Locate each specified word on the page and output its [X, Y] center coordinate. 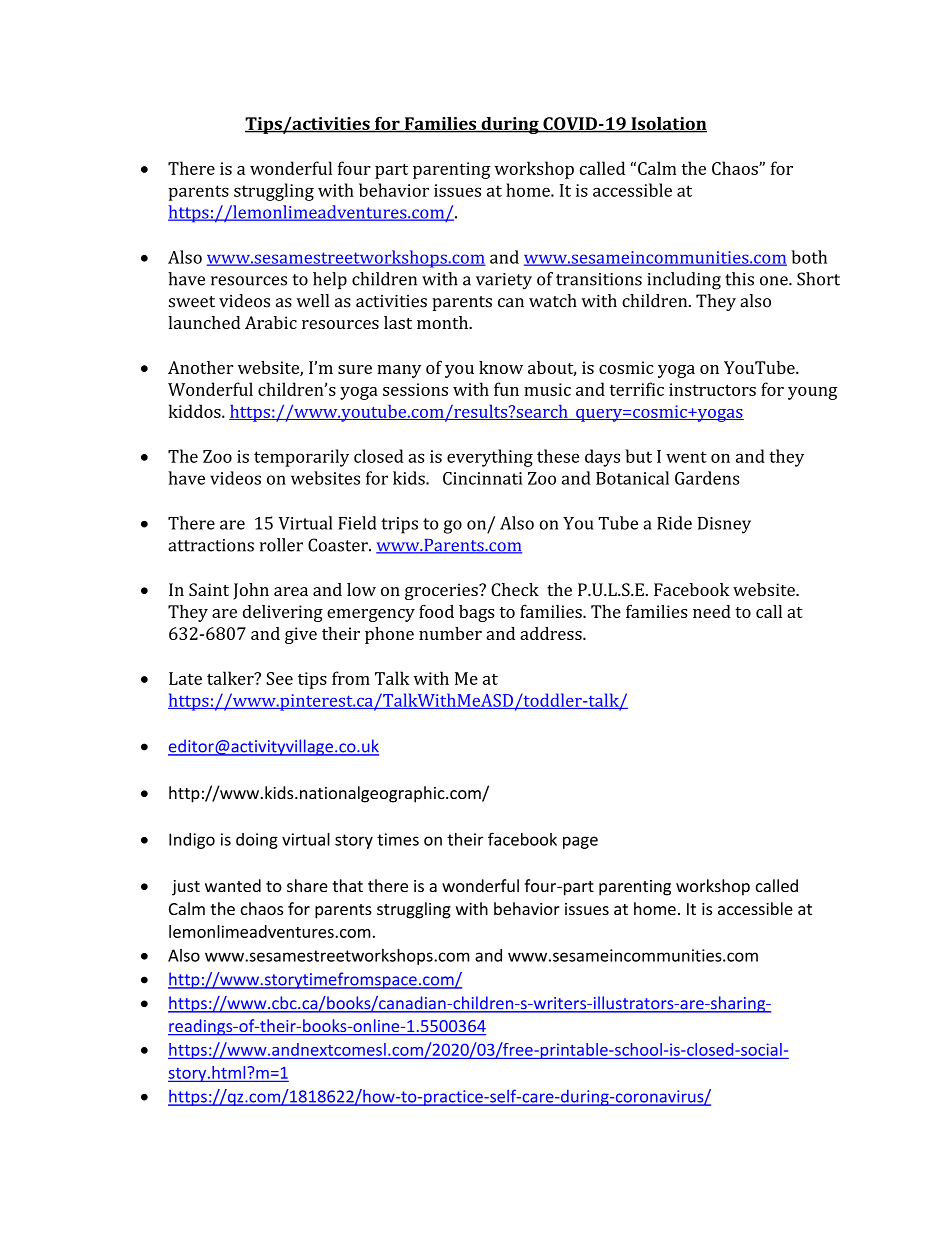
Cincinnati [482, 478]
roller [281, 545]
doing [257, 841]
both [809, 257]
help [330, 280]
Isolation [668, 124]
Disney [724, 525]
